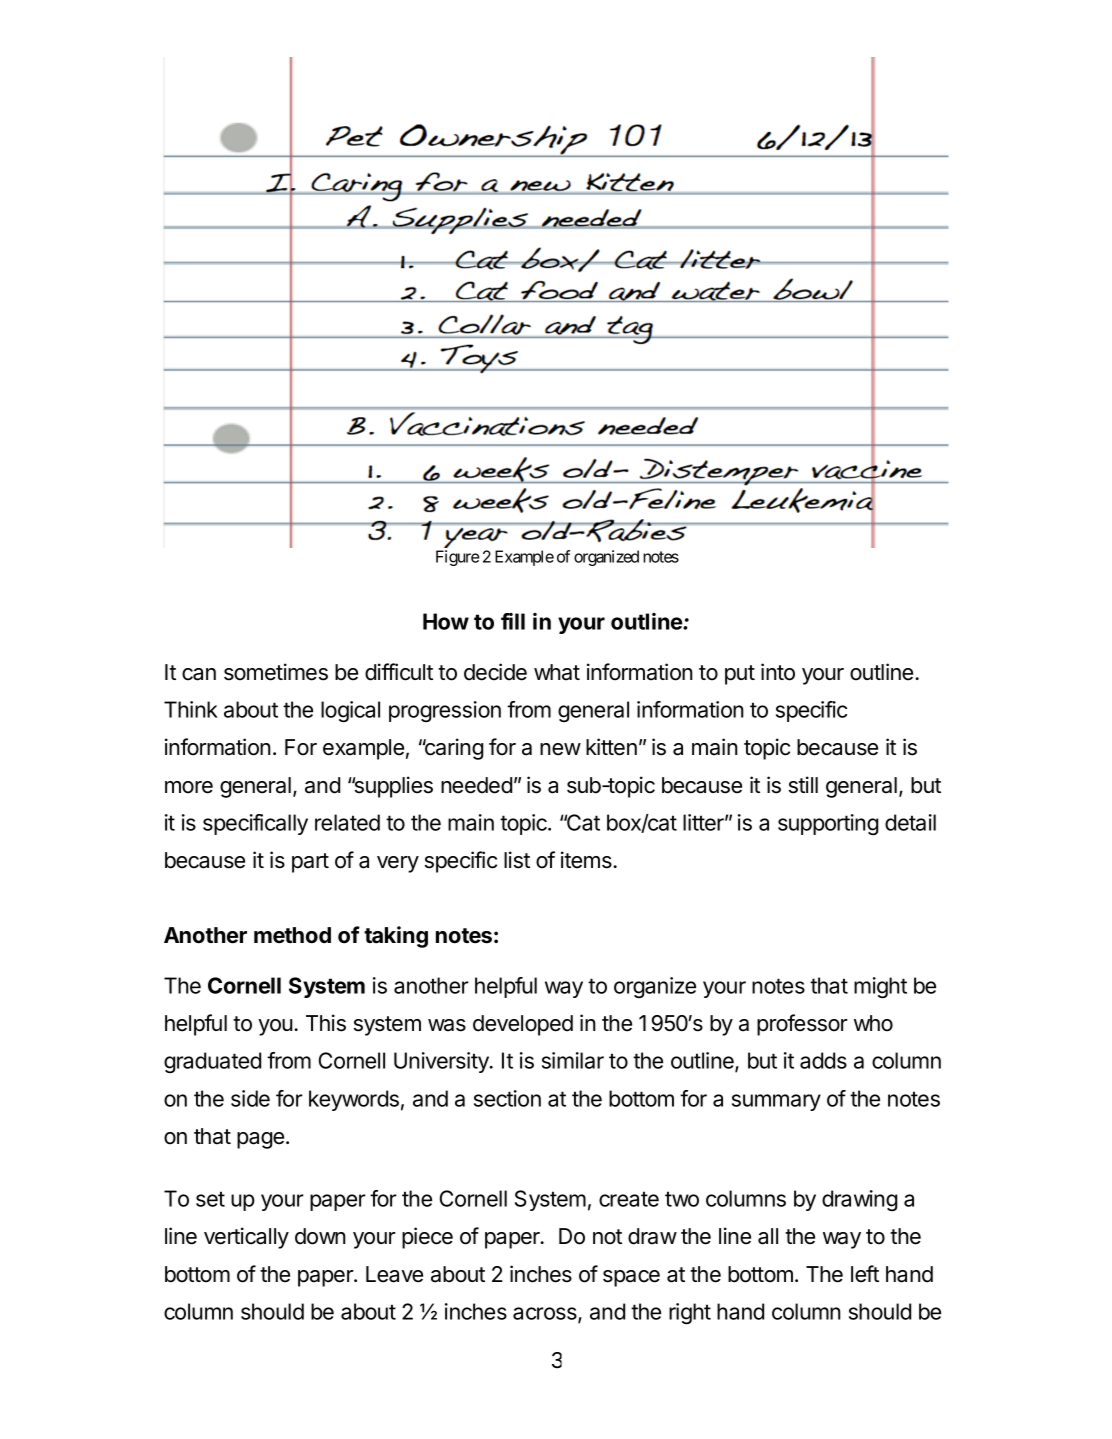  Describe the element at coordinates (517, 860) in the image. I see `list` at that location.
